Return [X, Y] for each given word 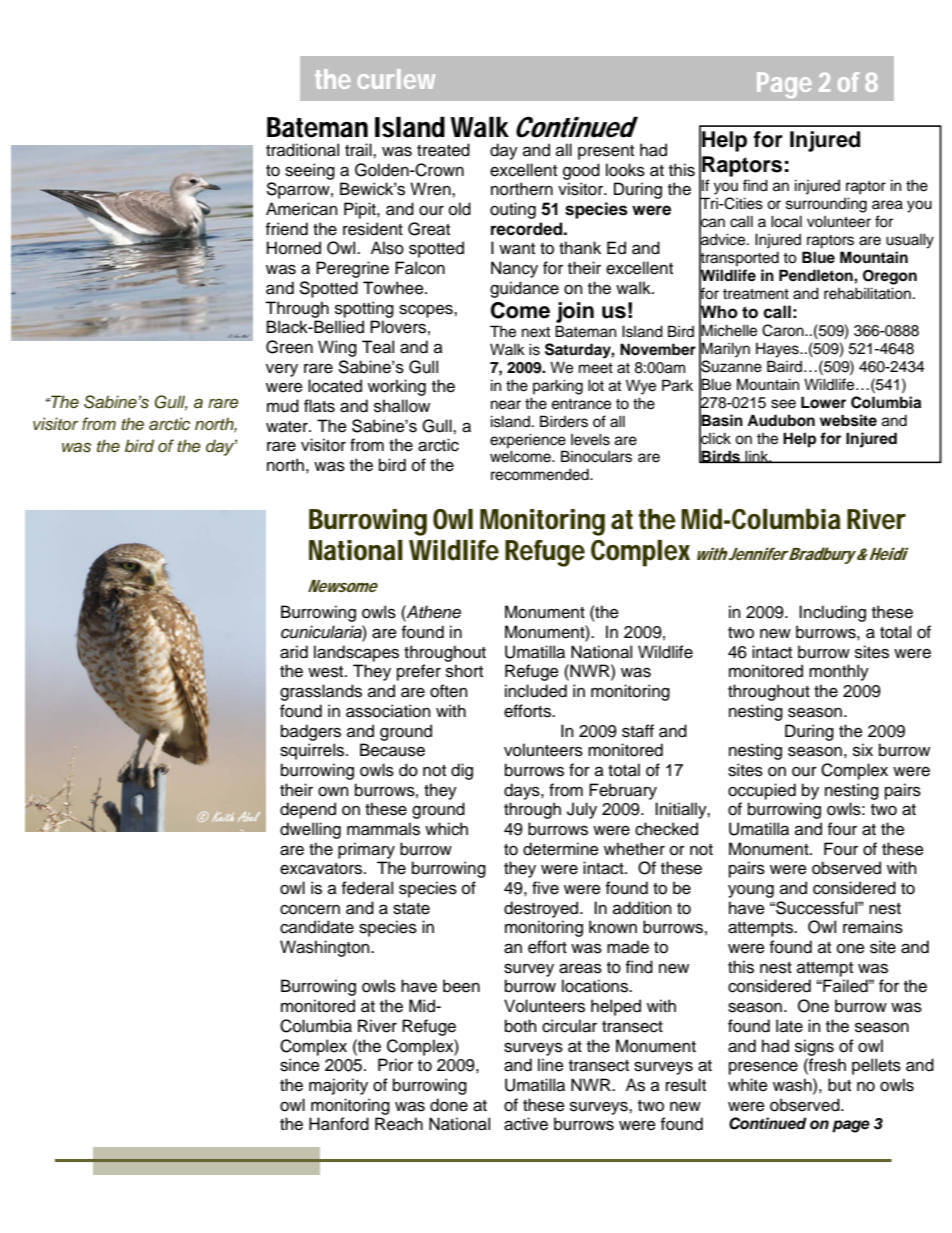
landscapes [356, 653]
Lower [823, 402]
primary [366, 850]
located [335, 386]
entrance [581, 404]
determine [561, 849]
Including [832, 613]
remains [873, 927]
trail [359, 150]
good [581, 171]
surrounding [826, 205]
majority [338, 1086]
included [536, 691]
